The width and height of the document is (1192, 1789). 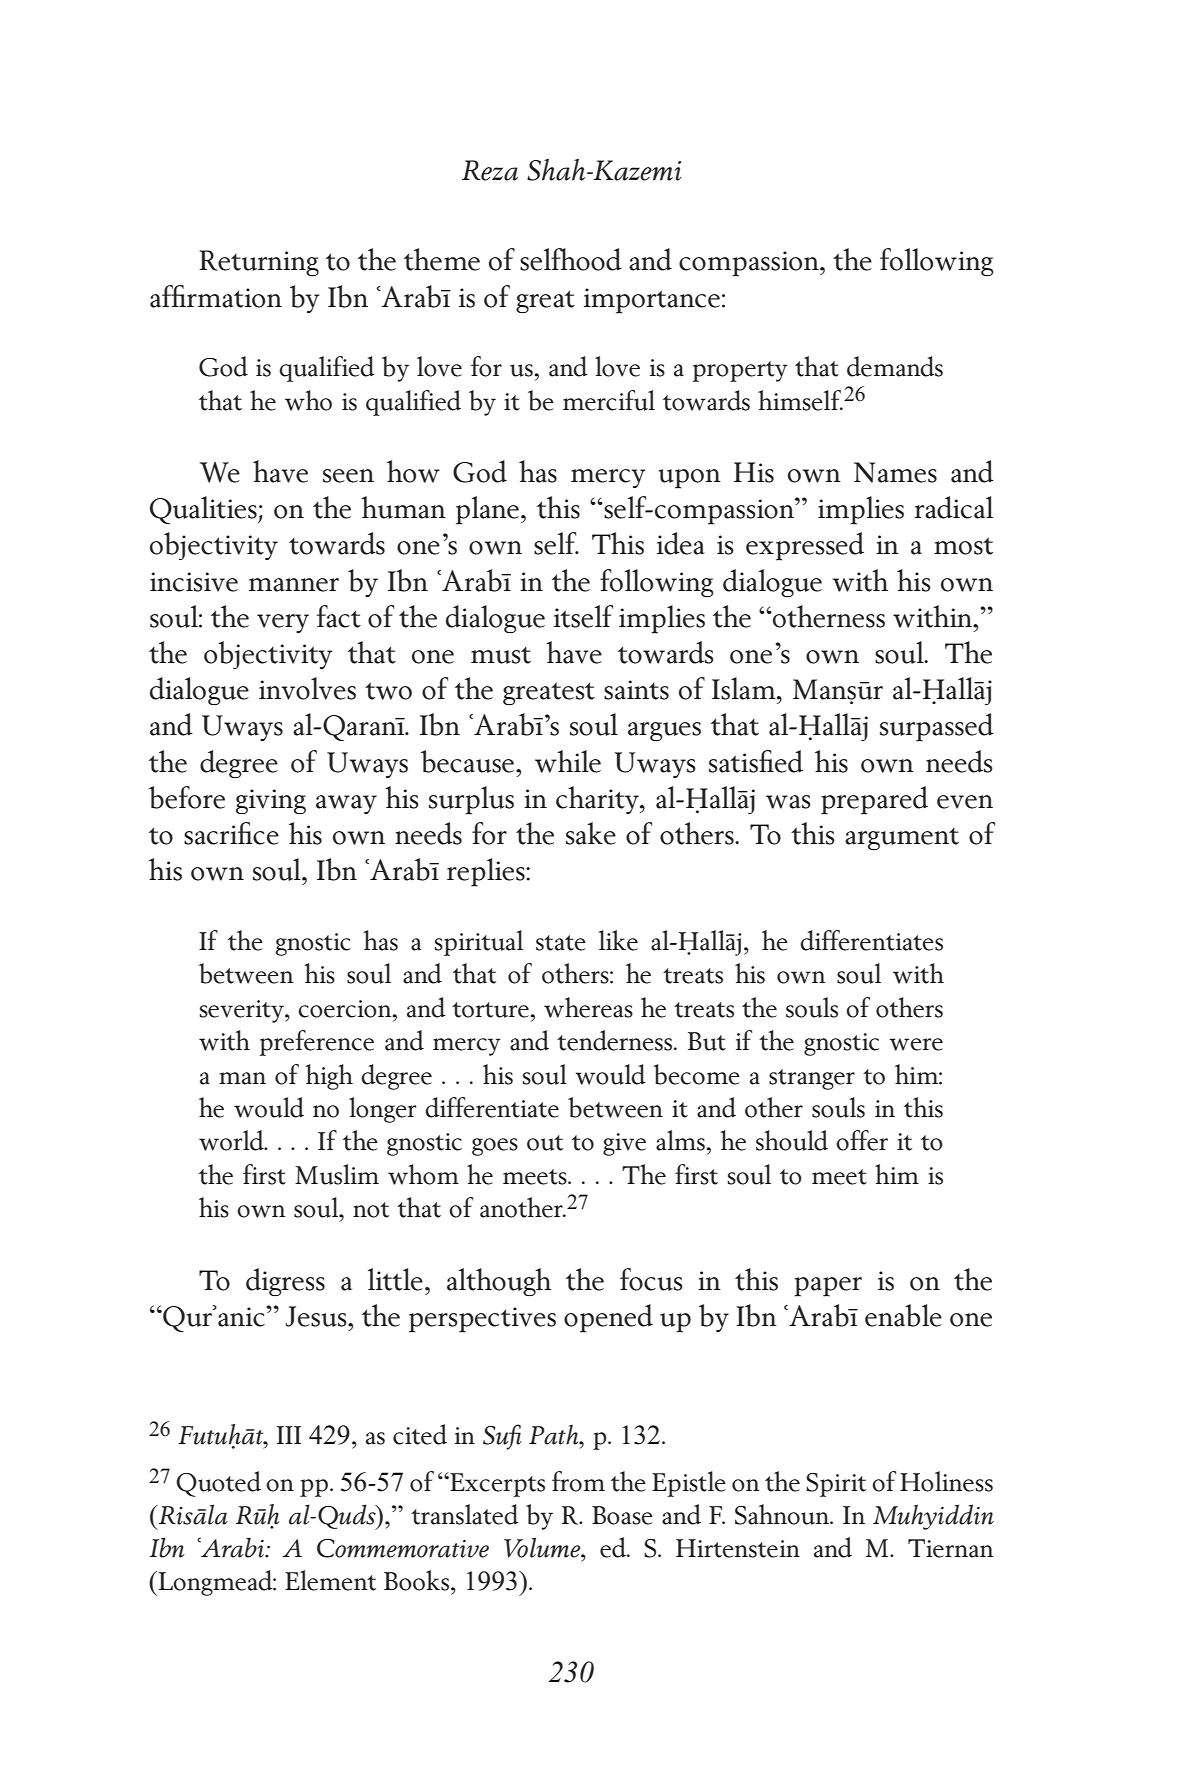 I want to click on Returning, so click(x=259, y=263).
